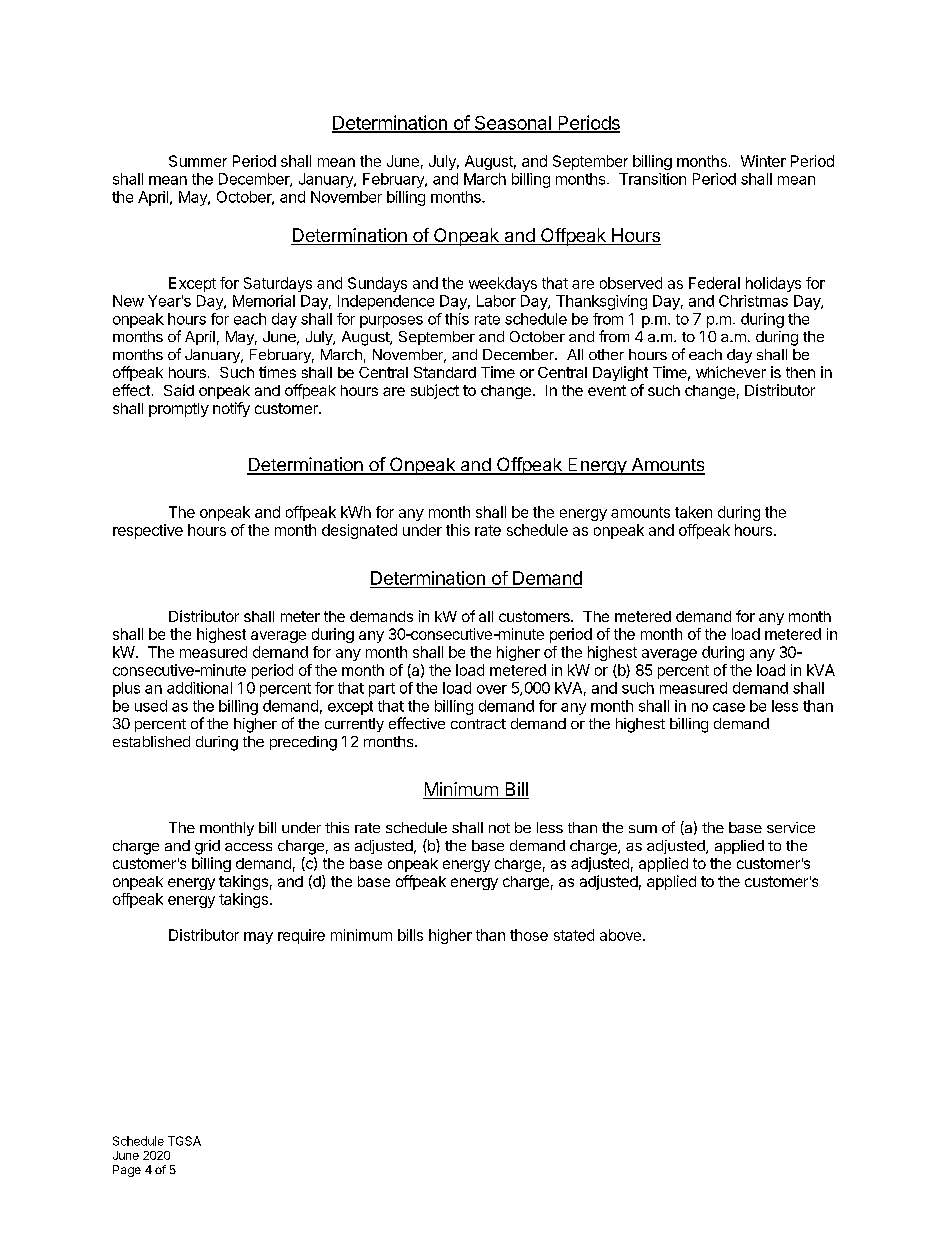 The image size is (952, 1233). Describe the element at coordinates (151, 741) in the document. I see `established` at that location.
